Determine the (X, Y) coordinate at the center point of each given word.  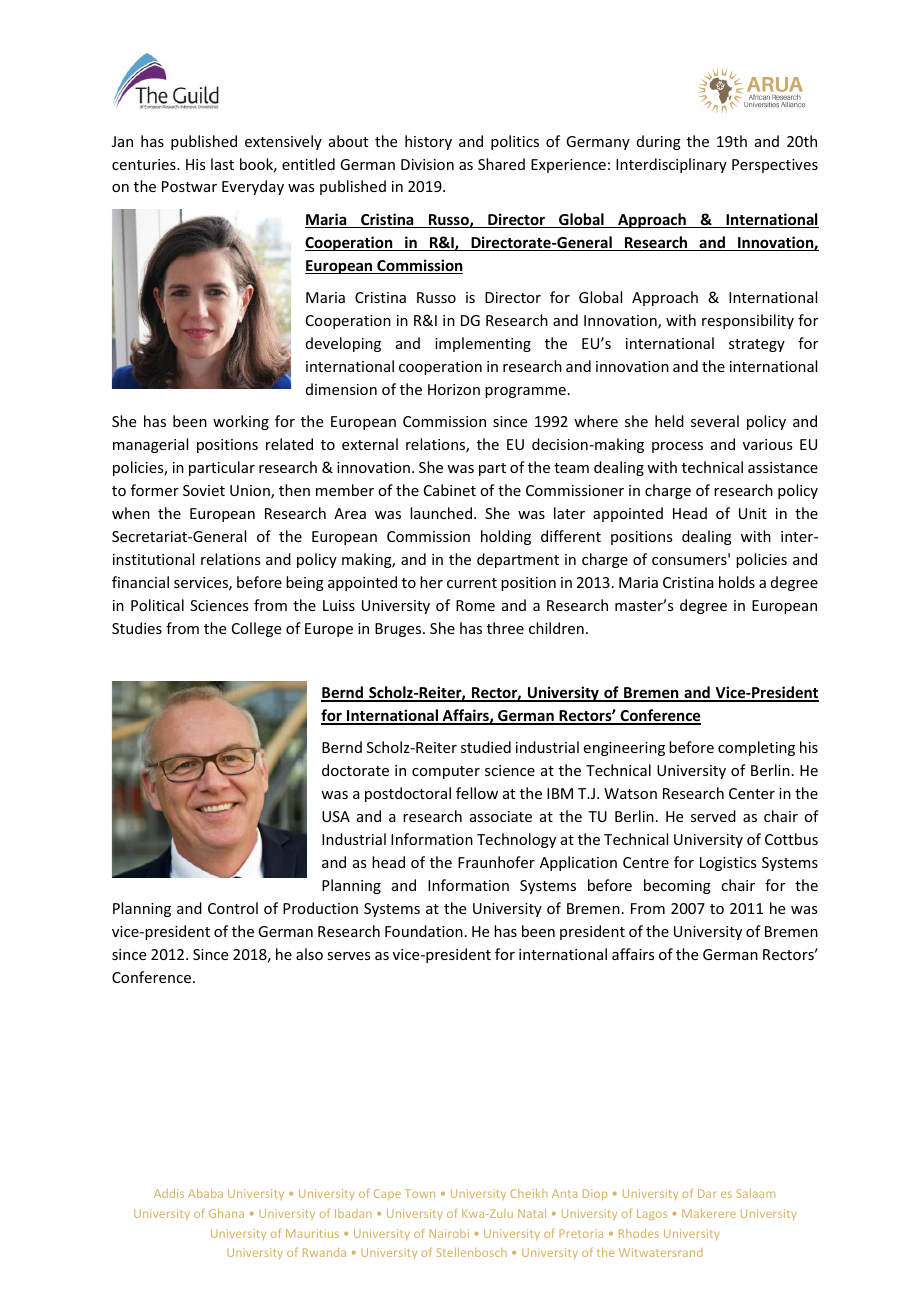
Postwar (189, 186)
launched (441, 513)
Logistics (728, 864)
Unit (753, 513)
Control (233, 908)
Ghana (226, 1213)
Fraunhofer (496, 862)
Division (427, 164)
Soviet (204, 490)
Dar (707, 1193)
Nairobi (449, 1233)
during (659, 142)
